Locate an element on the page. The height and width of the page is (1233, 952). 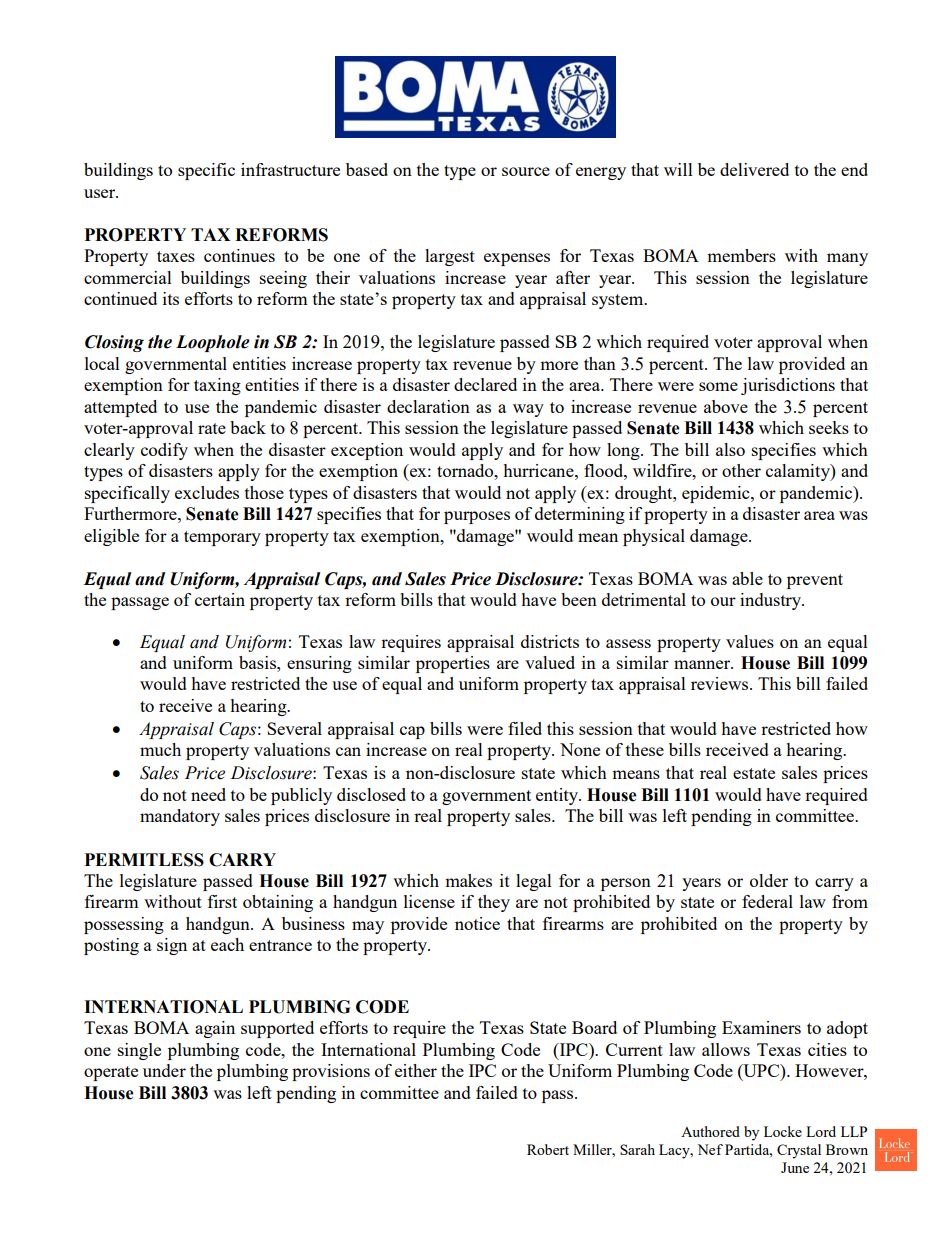
properties is located at coordinates (453, 664).
